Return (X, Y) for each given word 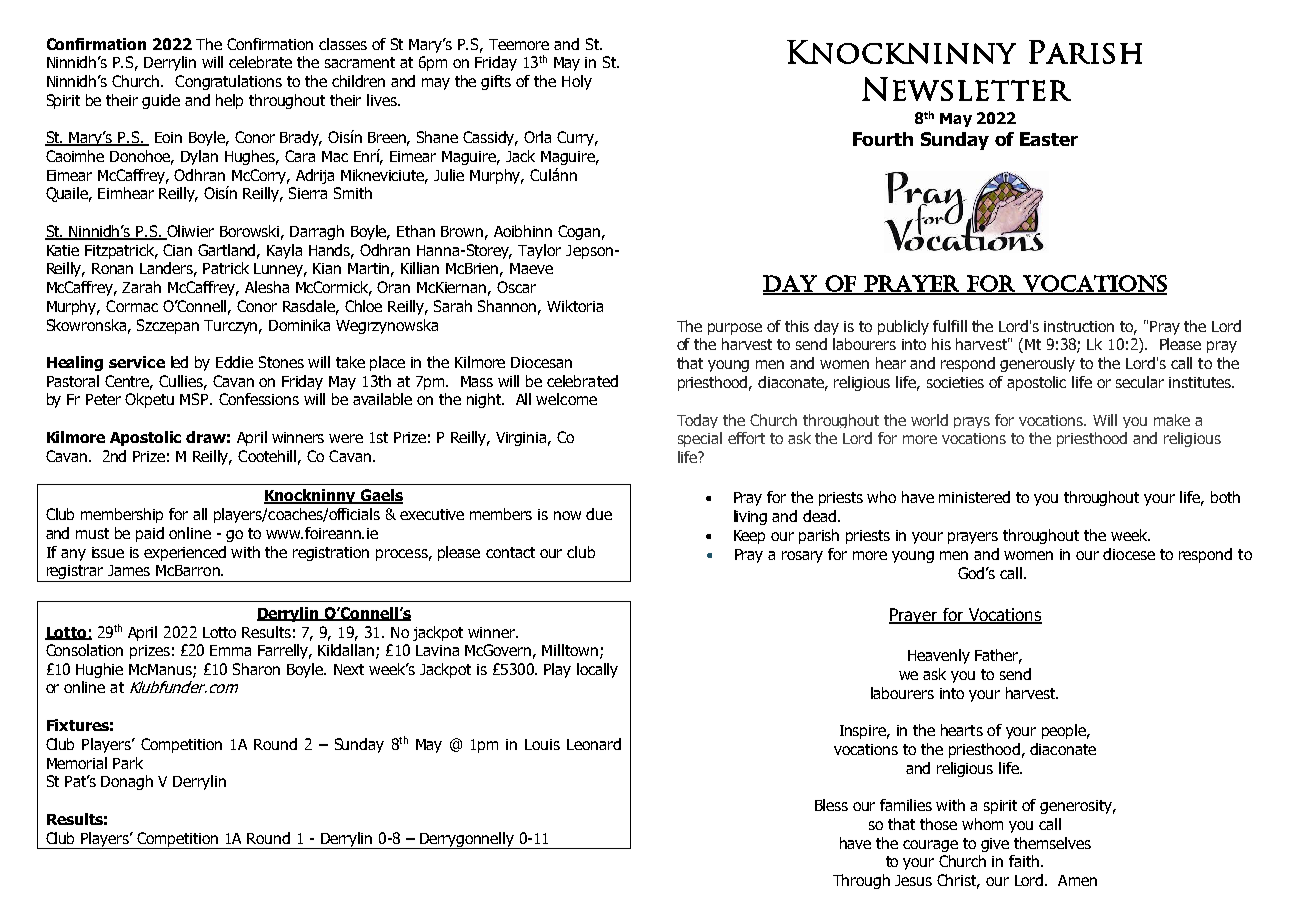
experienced (185, 553)
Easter (1049, 139)
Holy (577, 82)
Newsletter (966, 89)
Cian (177, 250)
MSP (196, 399)
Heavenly (939, 656)
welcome (566, 399)
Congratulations (228, 82)
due (599, 514)
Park (128, 763)
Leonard (594, 744)
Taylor (539, 251)
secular (1140, 382)
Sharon (256, 669)
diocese (1129, 554)
